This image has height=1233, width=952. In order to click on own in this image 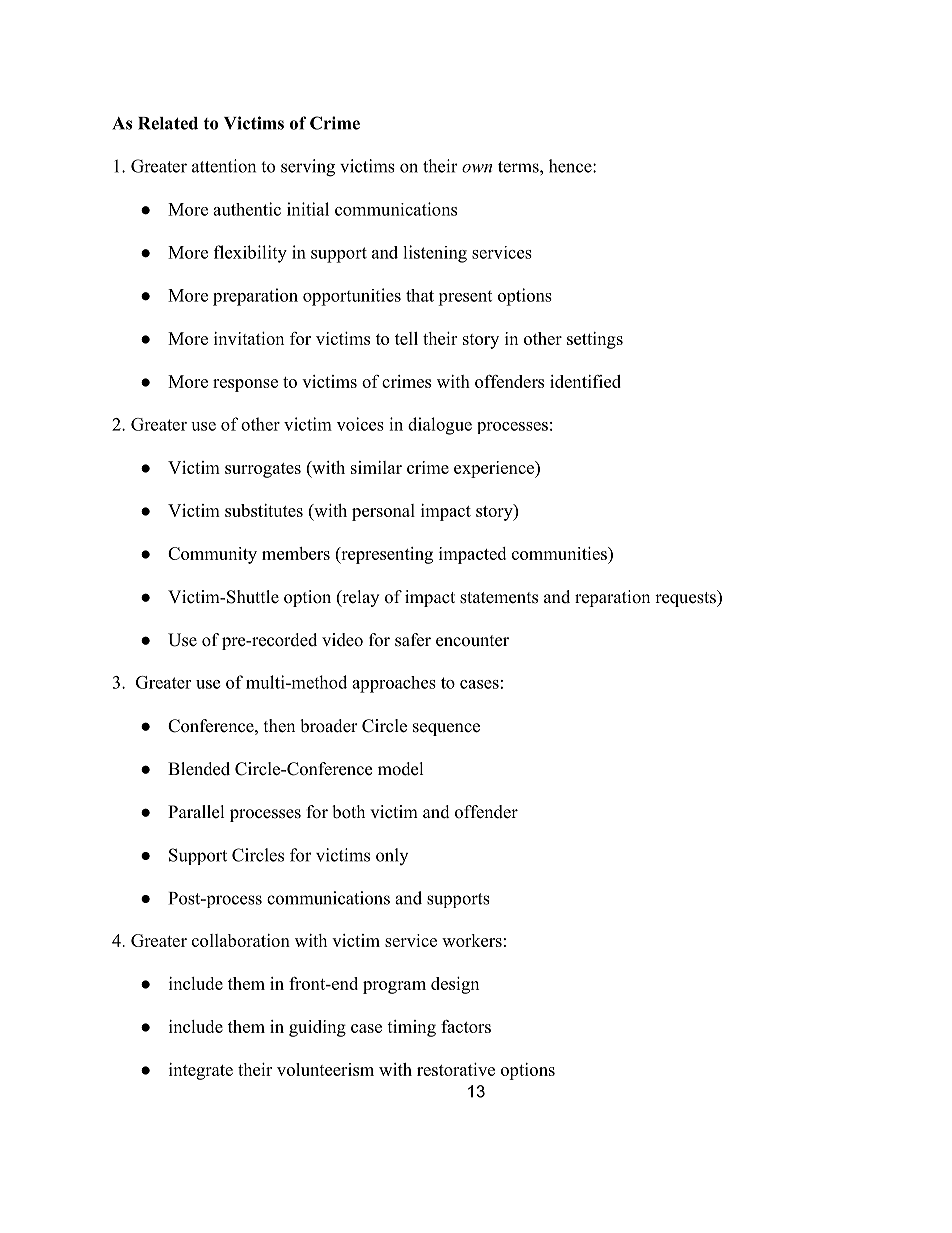, I will do `click(477, 168)`.
